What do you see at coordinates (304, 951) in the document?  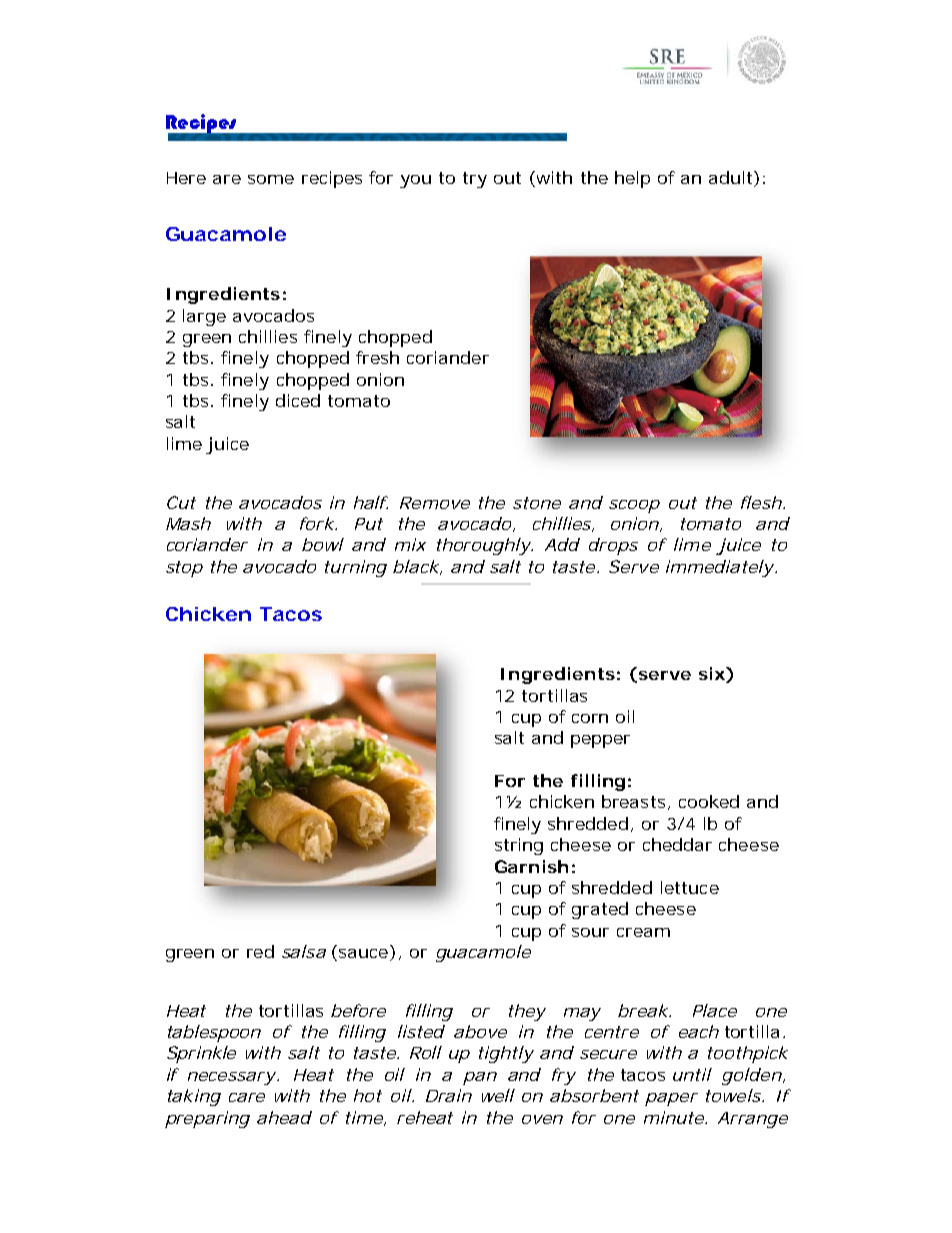 I see `salsa` at bounding box center [304, 951].
